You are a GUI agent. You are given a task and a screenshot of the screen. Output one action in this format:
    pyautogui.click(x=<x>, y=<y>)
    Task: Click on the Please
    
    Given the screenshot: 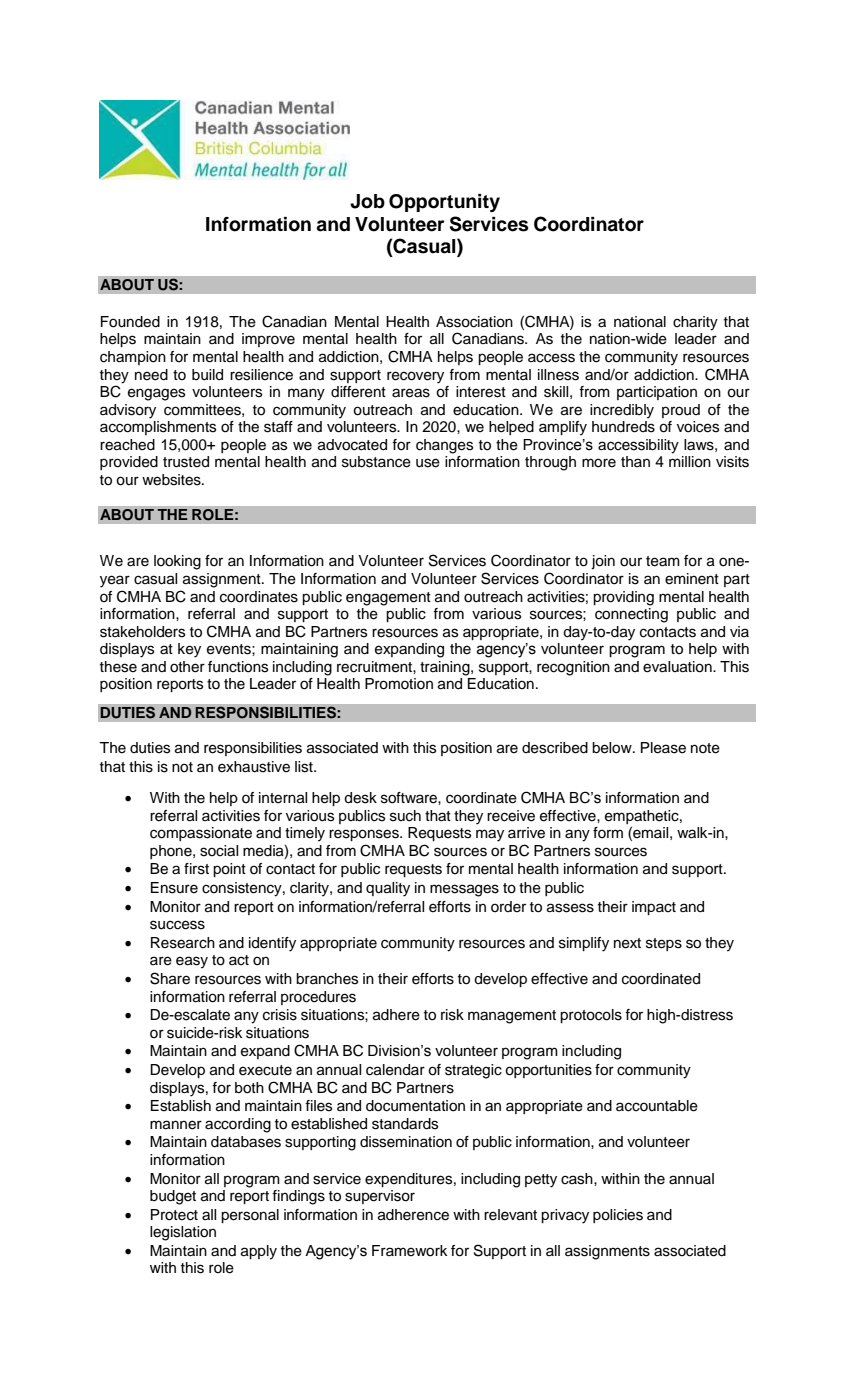 What is the action you would take?
    pyautogui.click(x=663, y=748)
